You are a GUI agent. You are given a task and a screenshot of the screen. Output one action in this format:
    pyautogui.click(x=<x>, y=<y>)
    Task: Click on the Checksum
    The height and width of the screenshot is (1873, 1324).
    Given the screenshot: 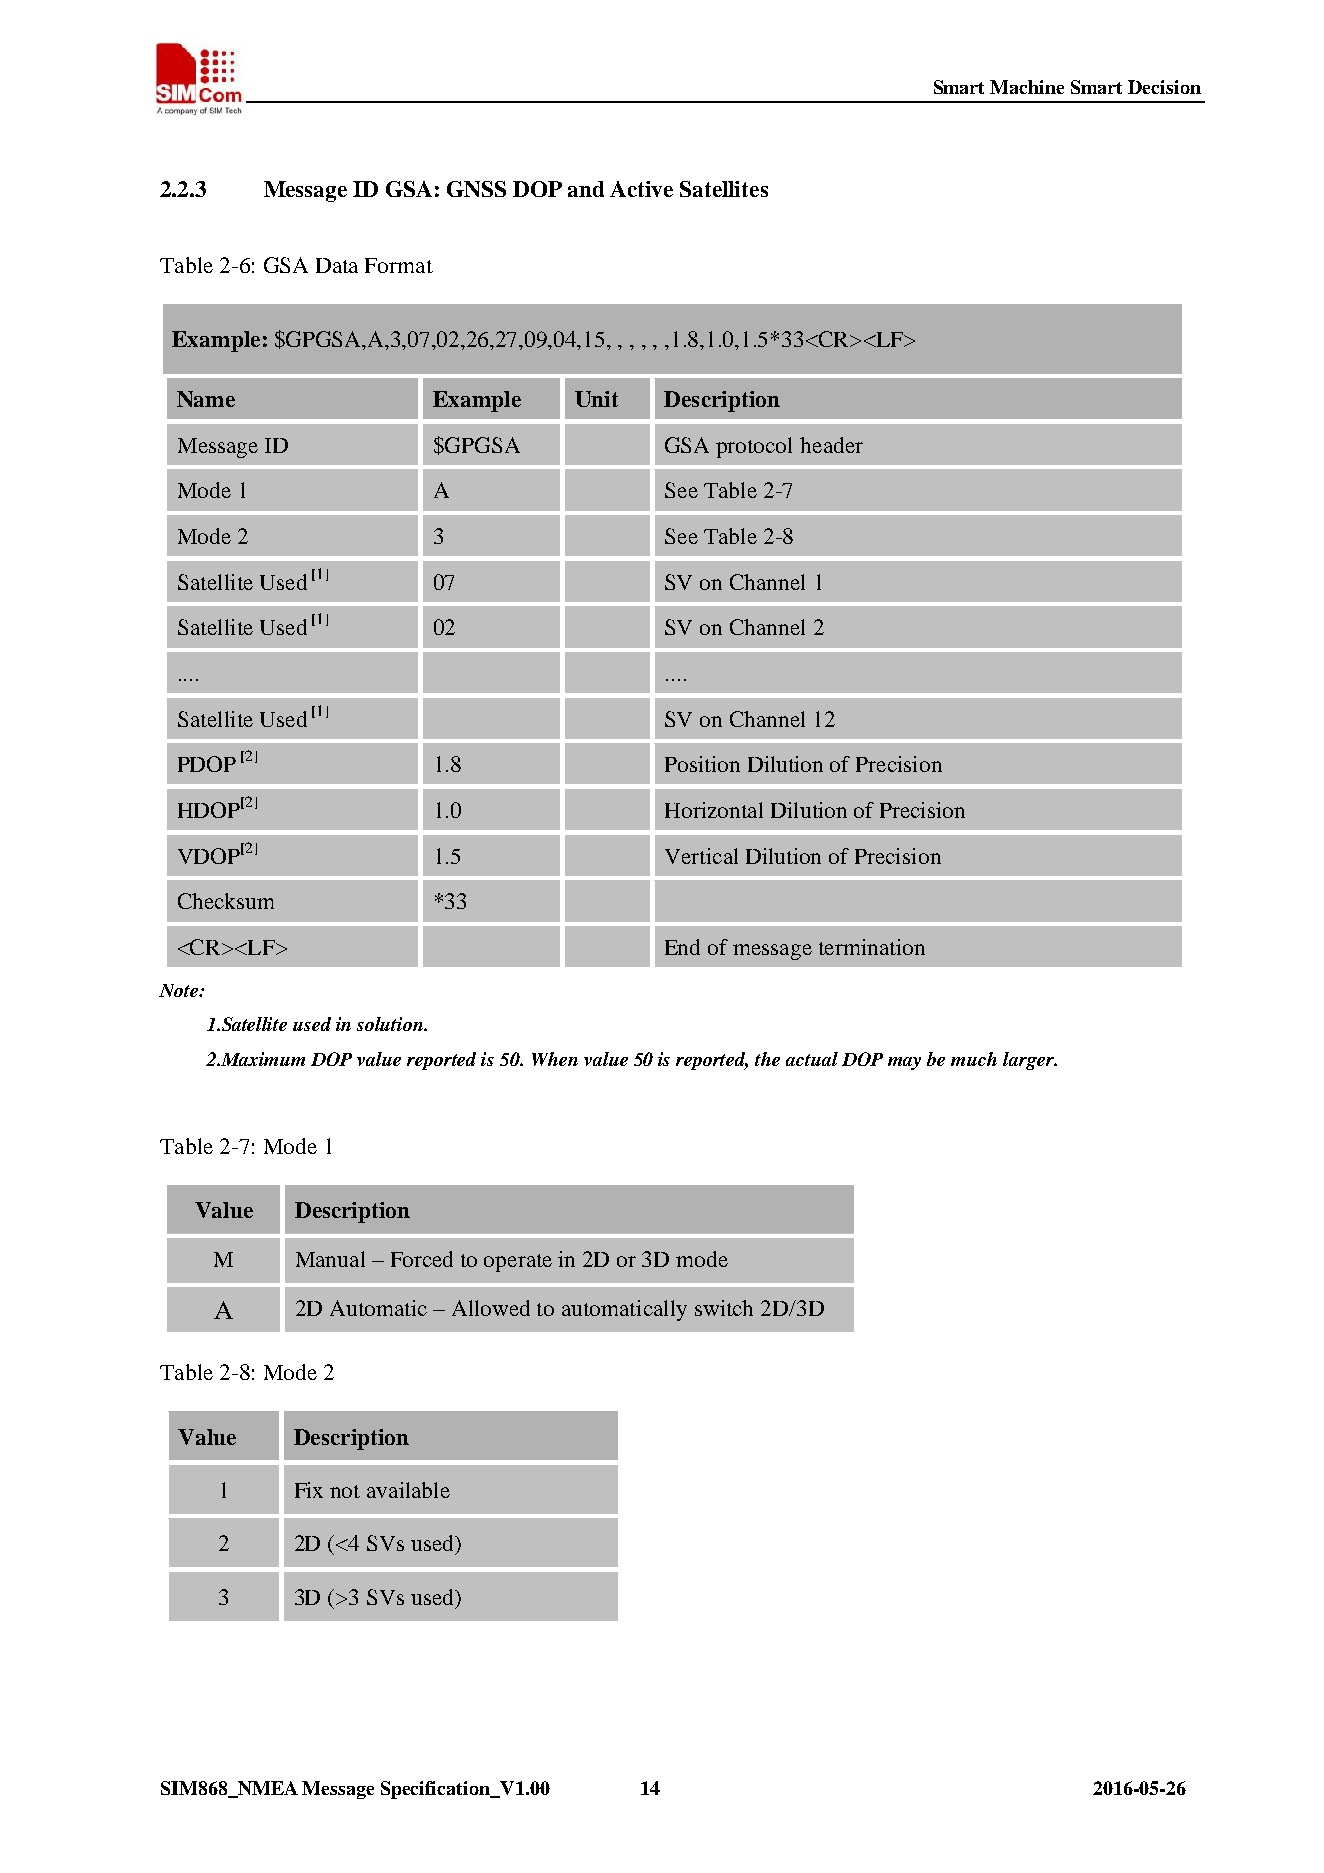 What is the action you would take?
    pyautogui.click(x=226, y=901)
